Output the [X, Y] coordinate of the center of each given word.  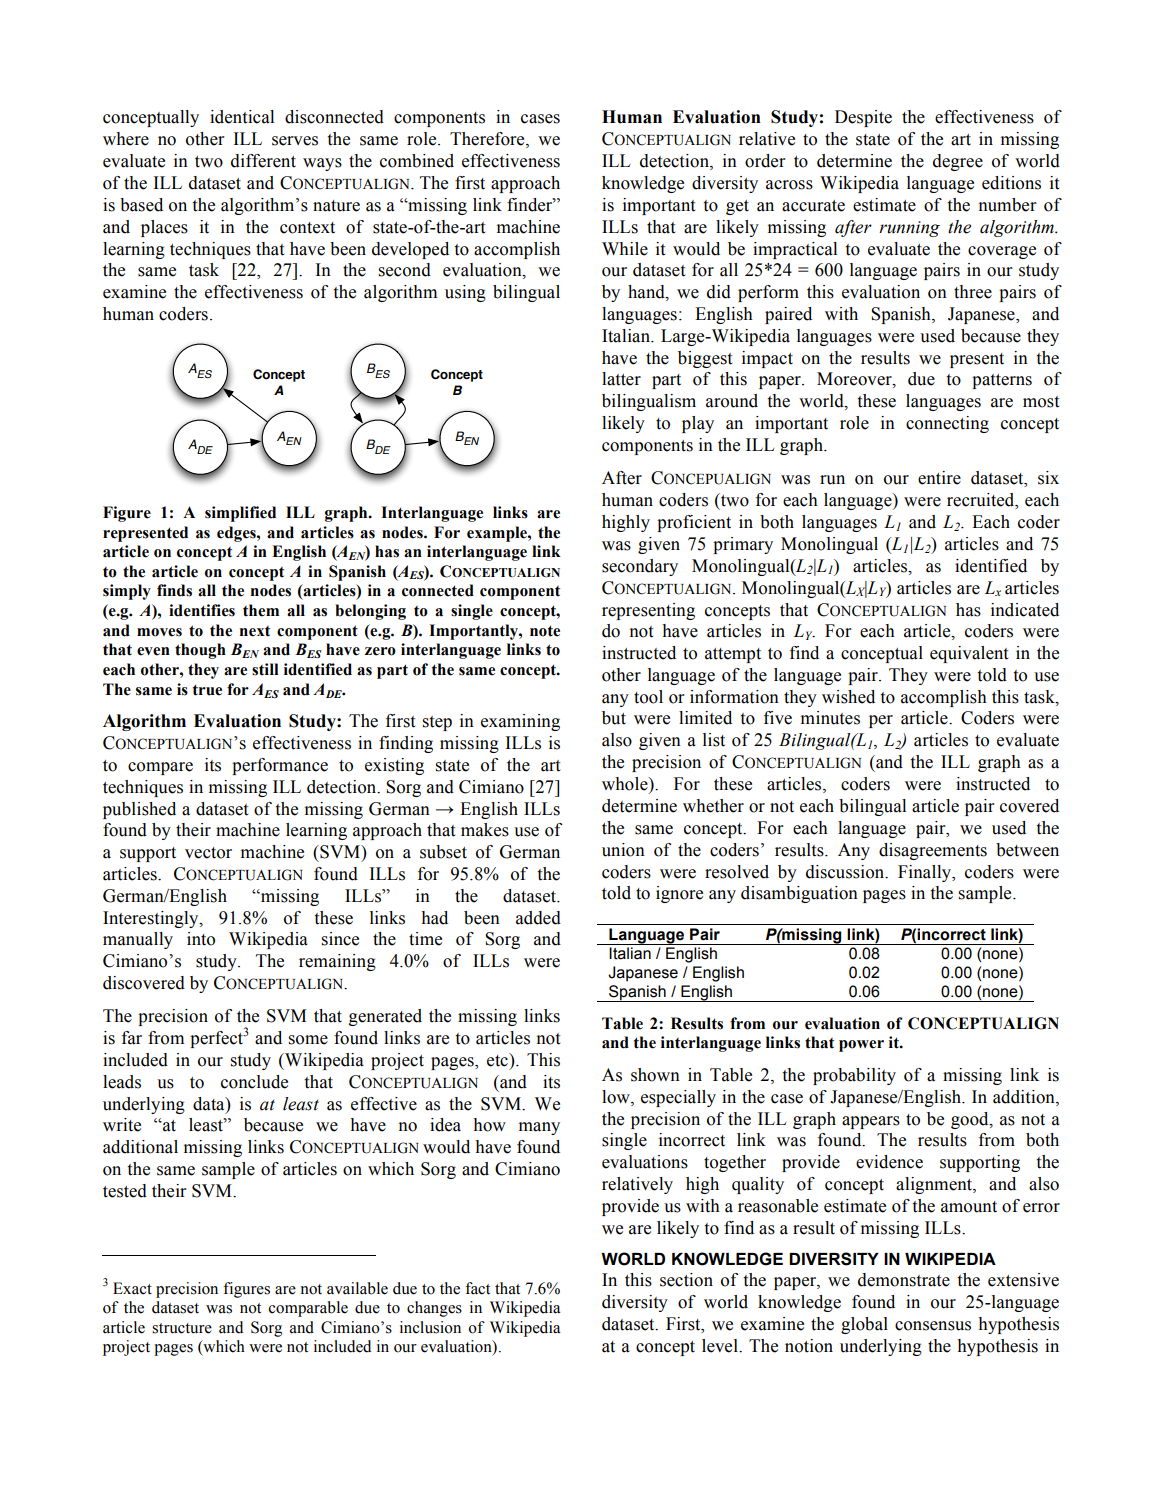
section [686, 1280]
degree [958, 162]
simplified [240, 514]
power [861, 1046]
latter [621, 379]
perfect [217, 1039]
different [263, 161]
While [625, 249]
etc [498, 1060]
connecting [947, 424]
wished [848, 697]
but [614, 718]
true [207, 690]
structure [182, 1328]
